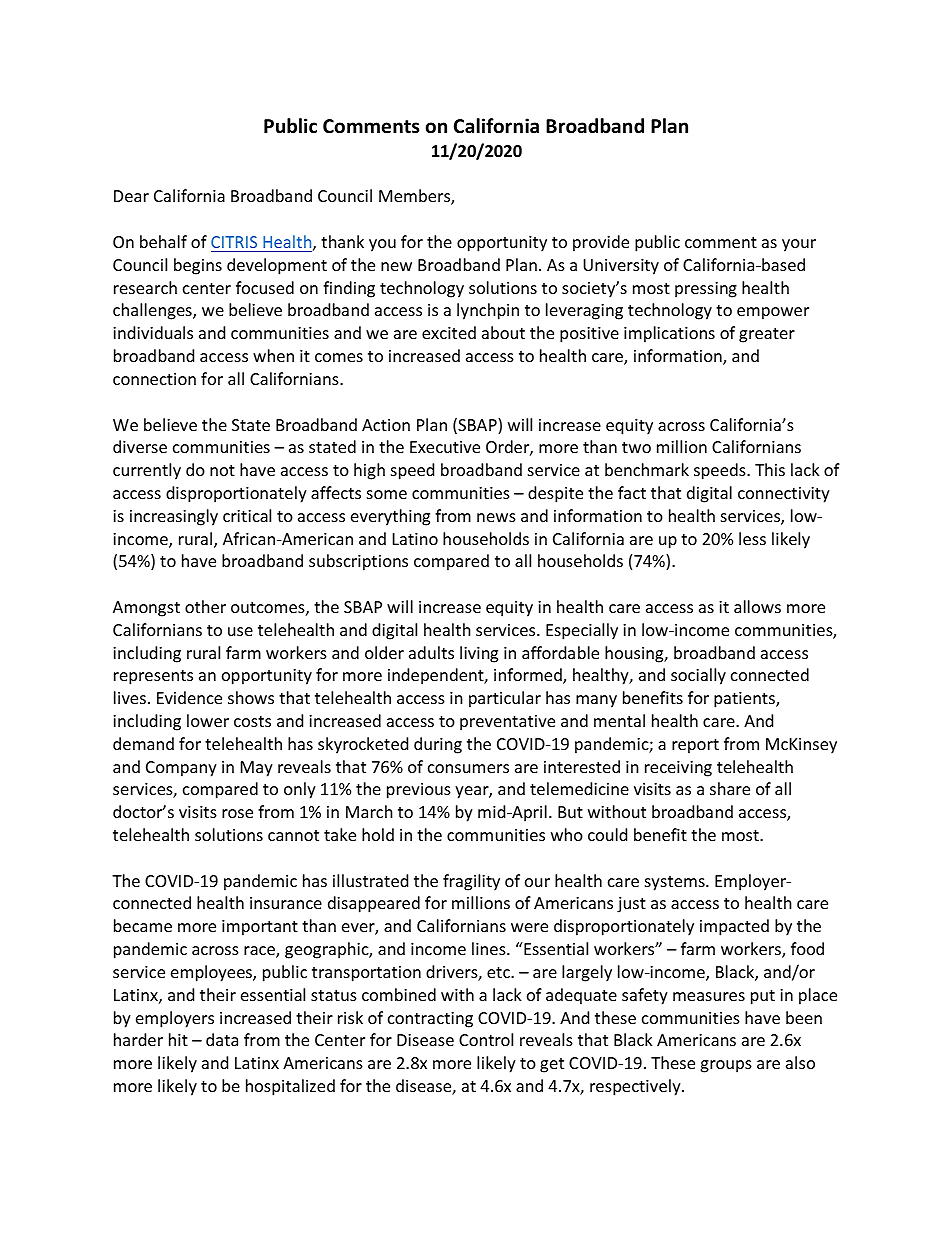  What do you see at coordinates (181, 769) in the screenshot?
I see `Company` at bounding box center [181, 769].
